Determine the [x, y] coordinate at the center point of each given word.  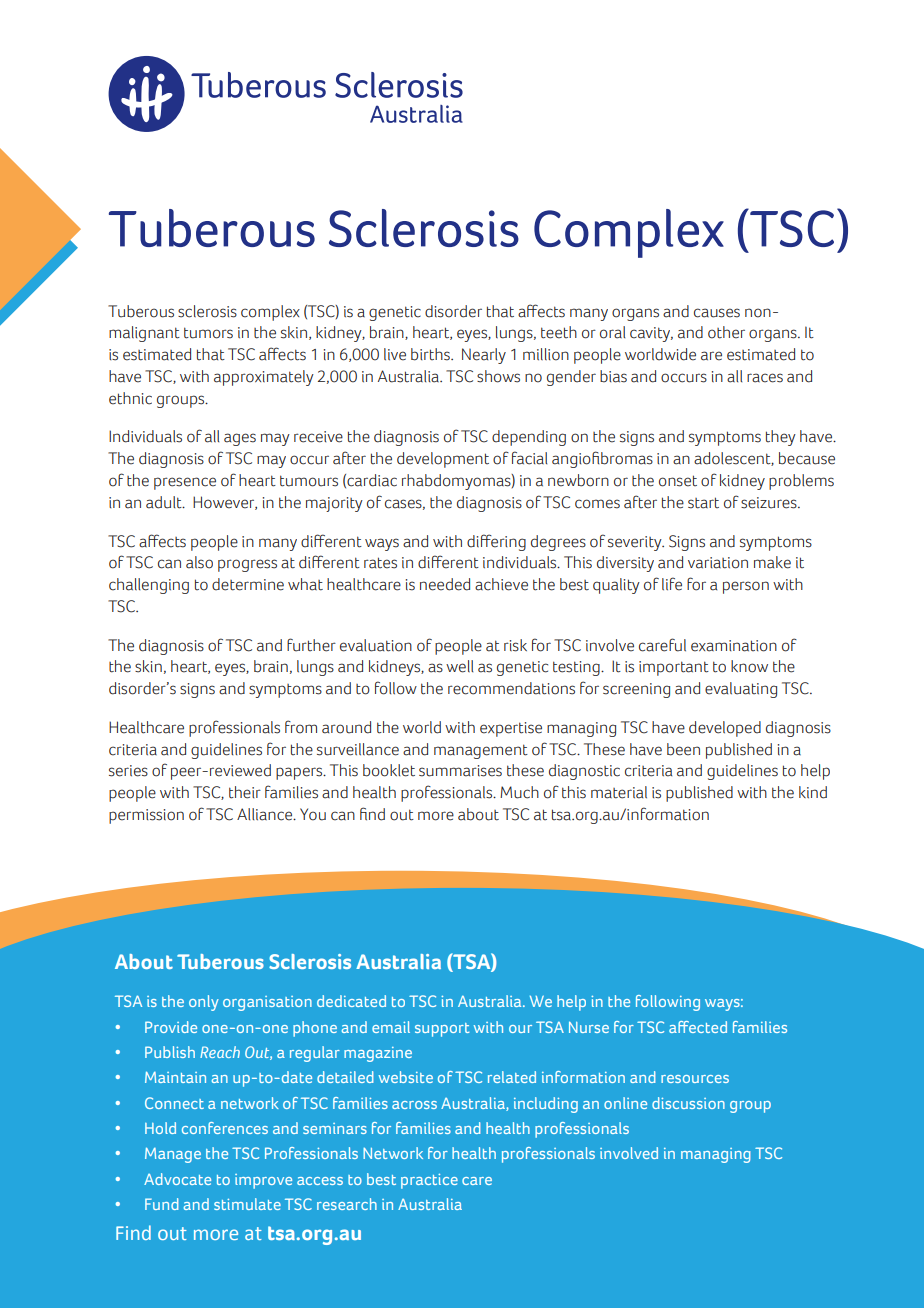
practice [429, 1181]
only [204, 1003]
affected [698, 1027]
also [199, 562]
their [245, 792]
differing [496, 542]
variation [718, 563]
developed [725, 729]
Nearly [484, 356]
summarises [460, 771]
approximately [264, 378]
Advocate [177, 1179]
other [726, 332]
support [442, 1030]
